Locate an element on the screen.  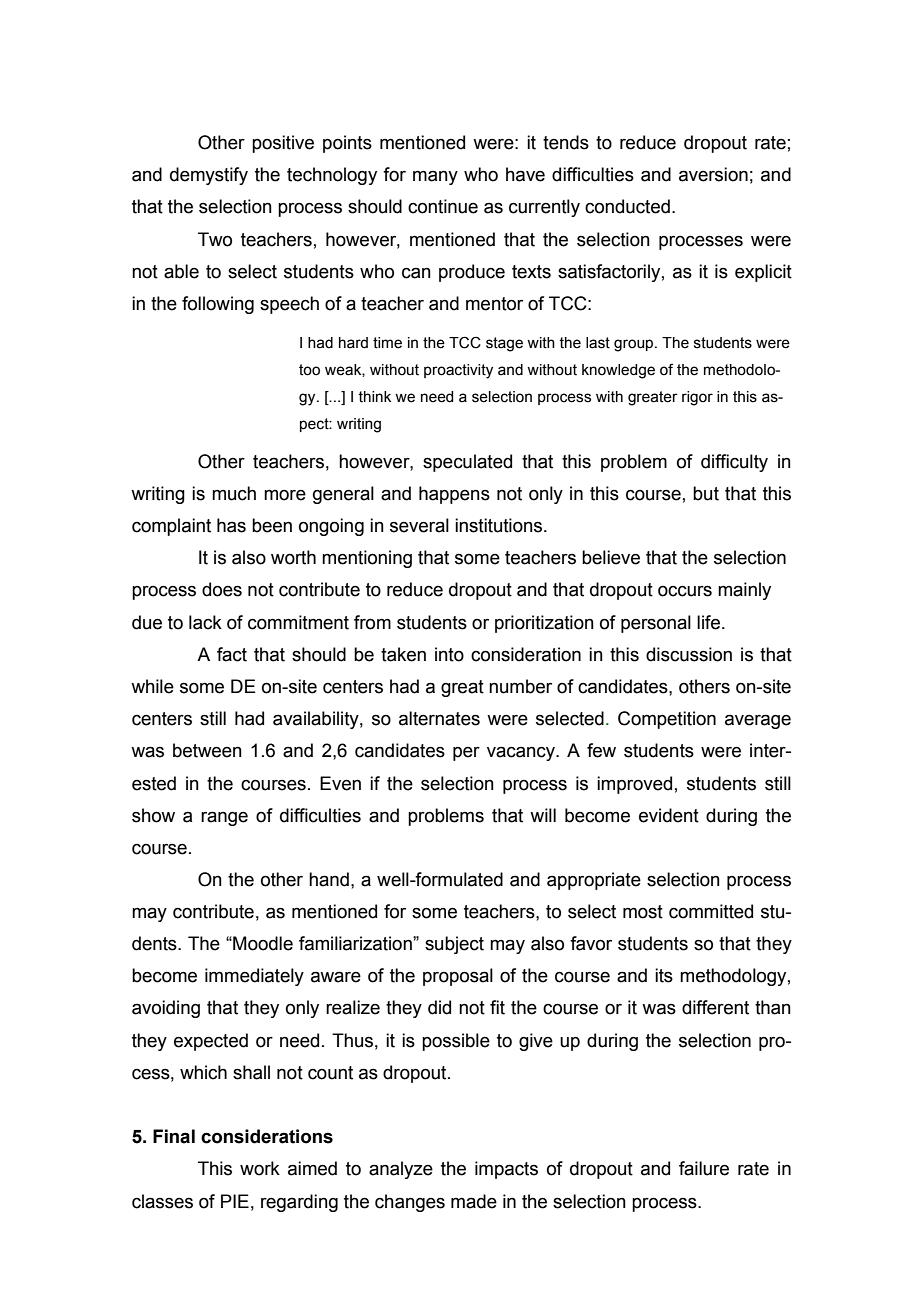
many is located at coordinates (435, 177).
